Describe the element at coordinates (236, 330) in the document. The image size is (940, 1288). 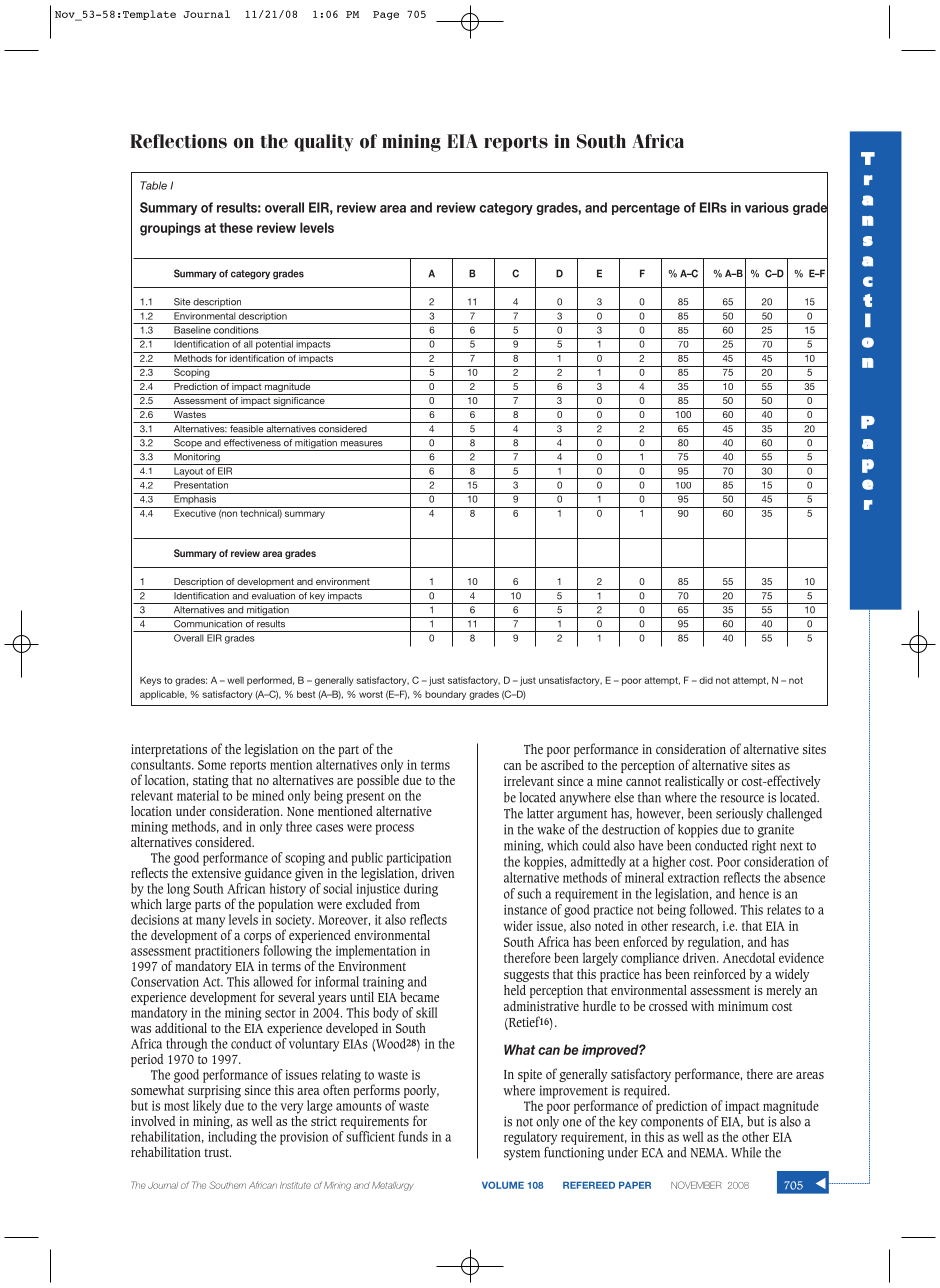
I see `conditions` at that location.
